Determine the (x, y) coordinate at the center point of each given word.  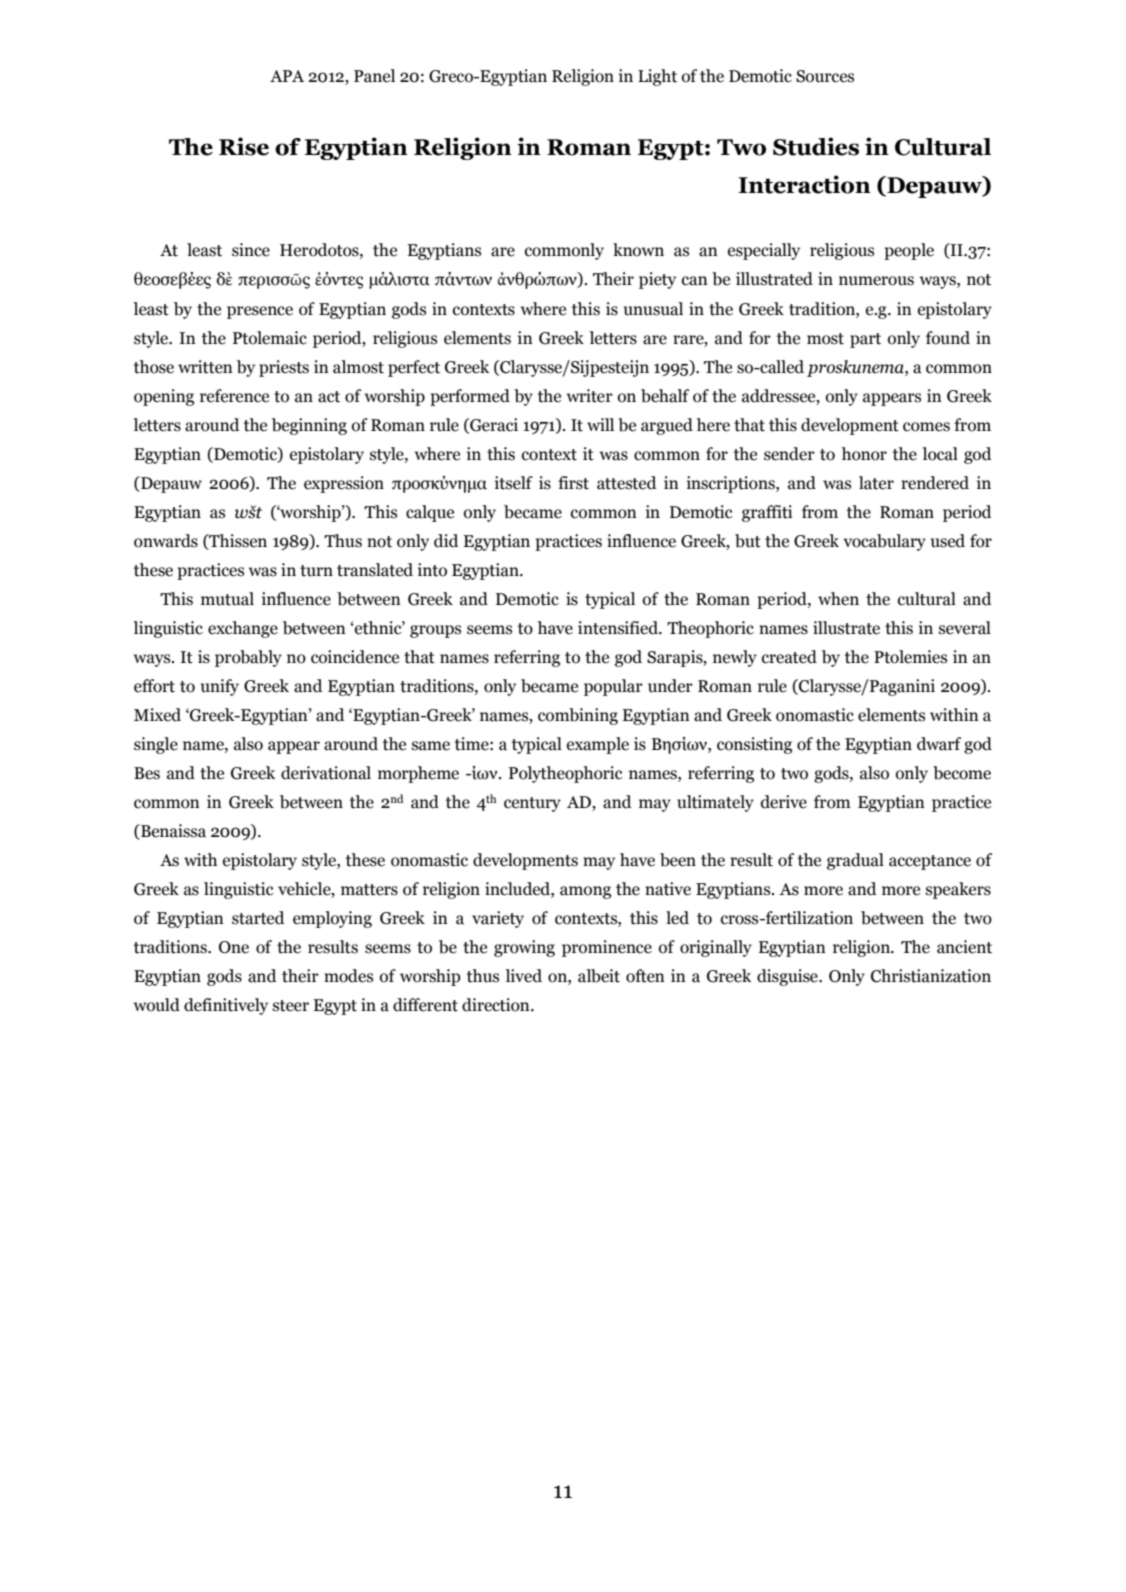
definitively (226, 1006)
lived (523, 976)
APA (287, 76)
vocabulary (884, 542)
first (573, 483)
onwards (166, 541)
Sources (825, 76)
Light (657, 77)
